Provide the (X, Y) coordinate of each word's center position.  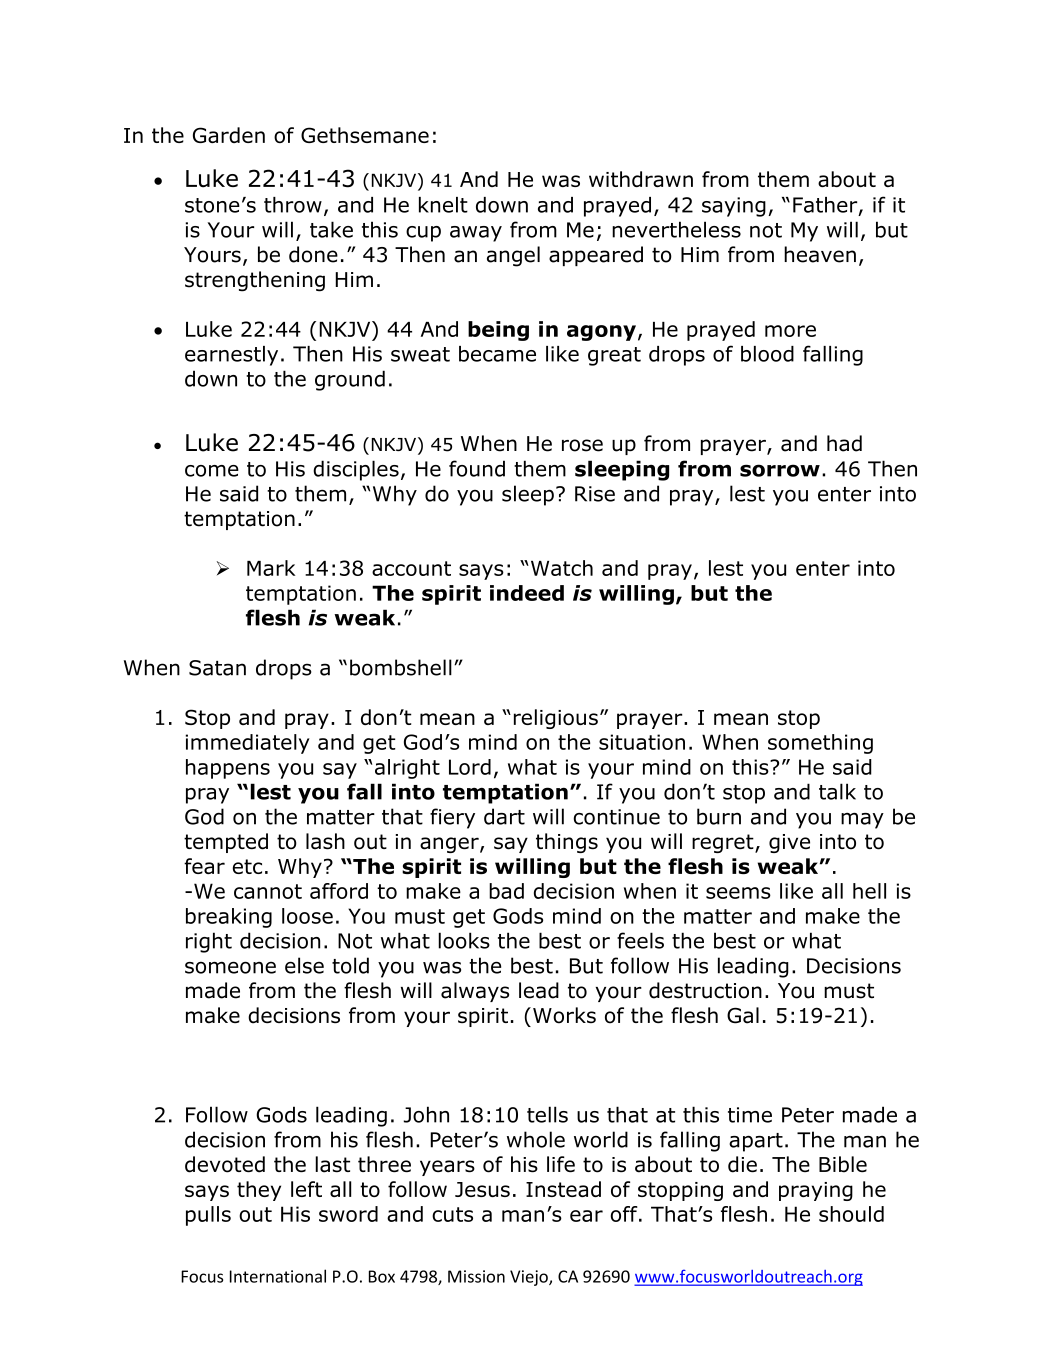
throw (293, 205)
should (851, 1214)
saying (734, 207)
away (476, 234)
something (820, 744)
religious (556, 719)
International (278, 1276)
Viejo (530, 1278)
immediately (247, 744)
